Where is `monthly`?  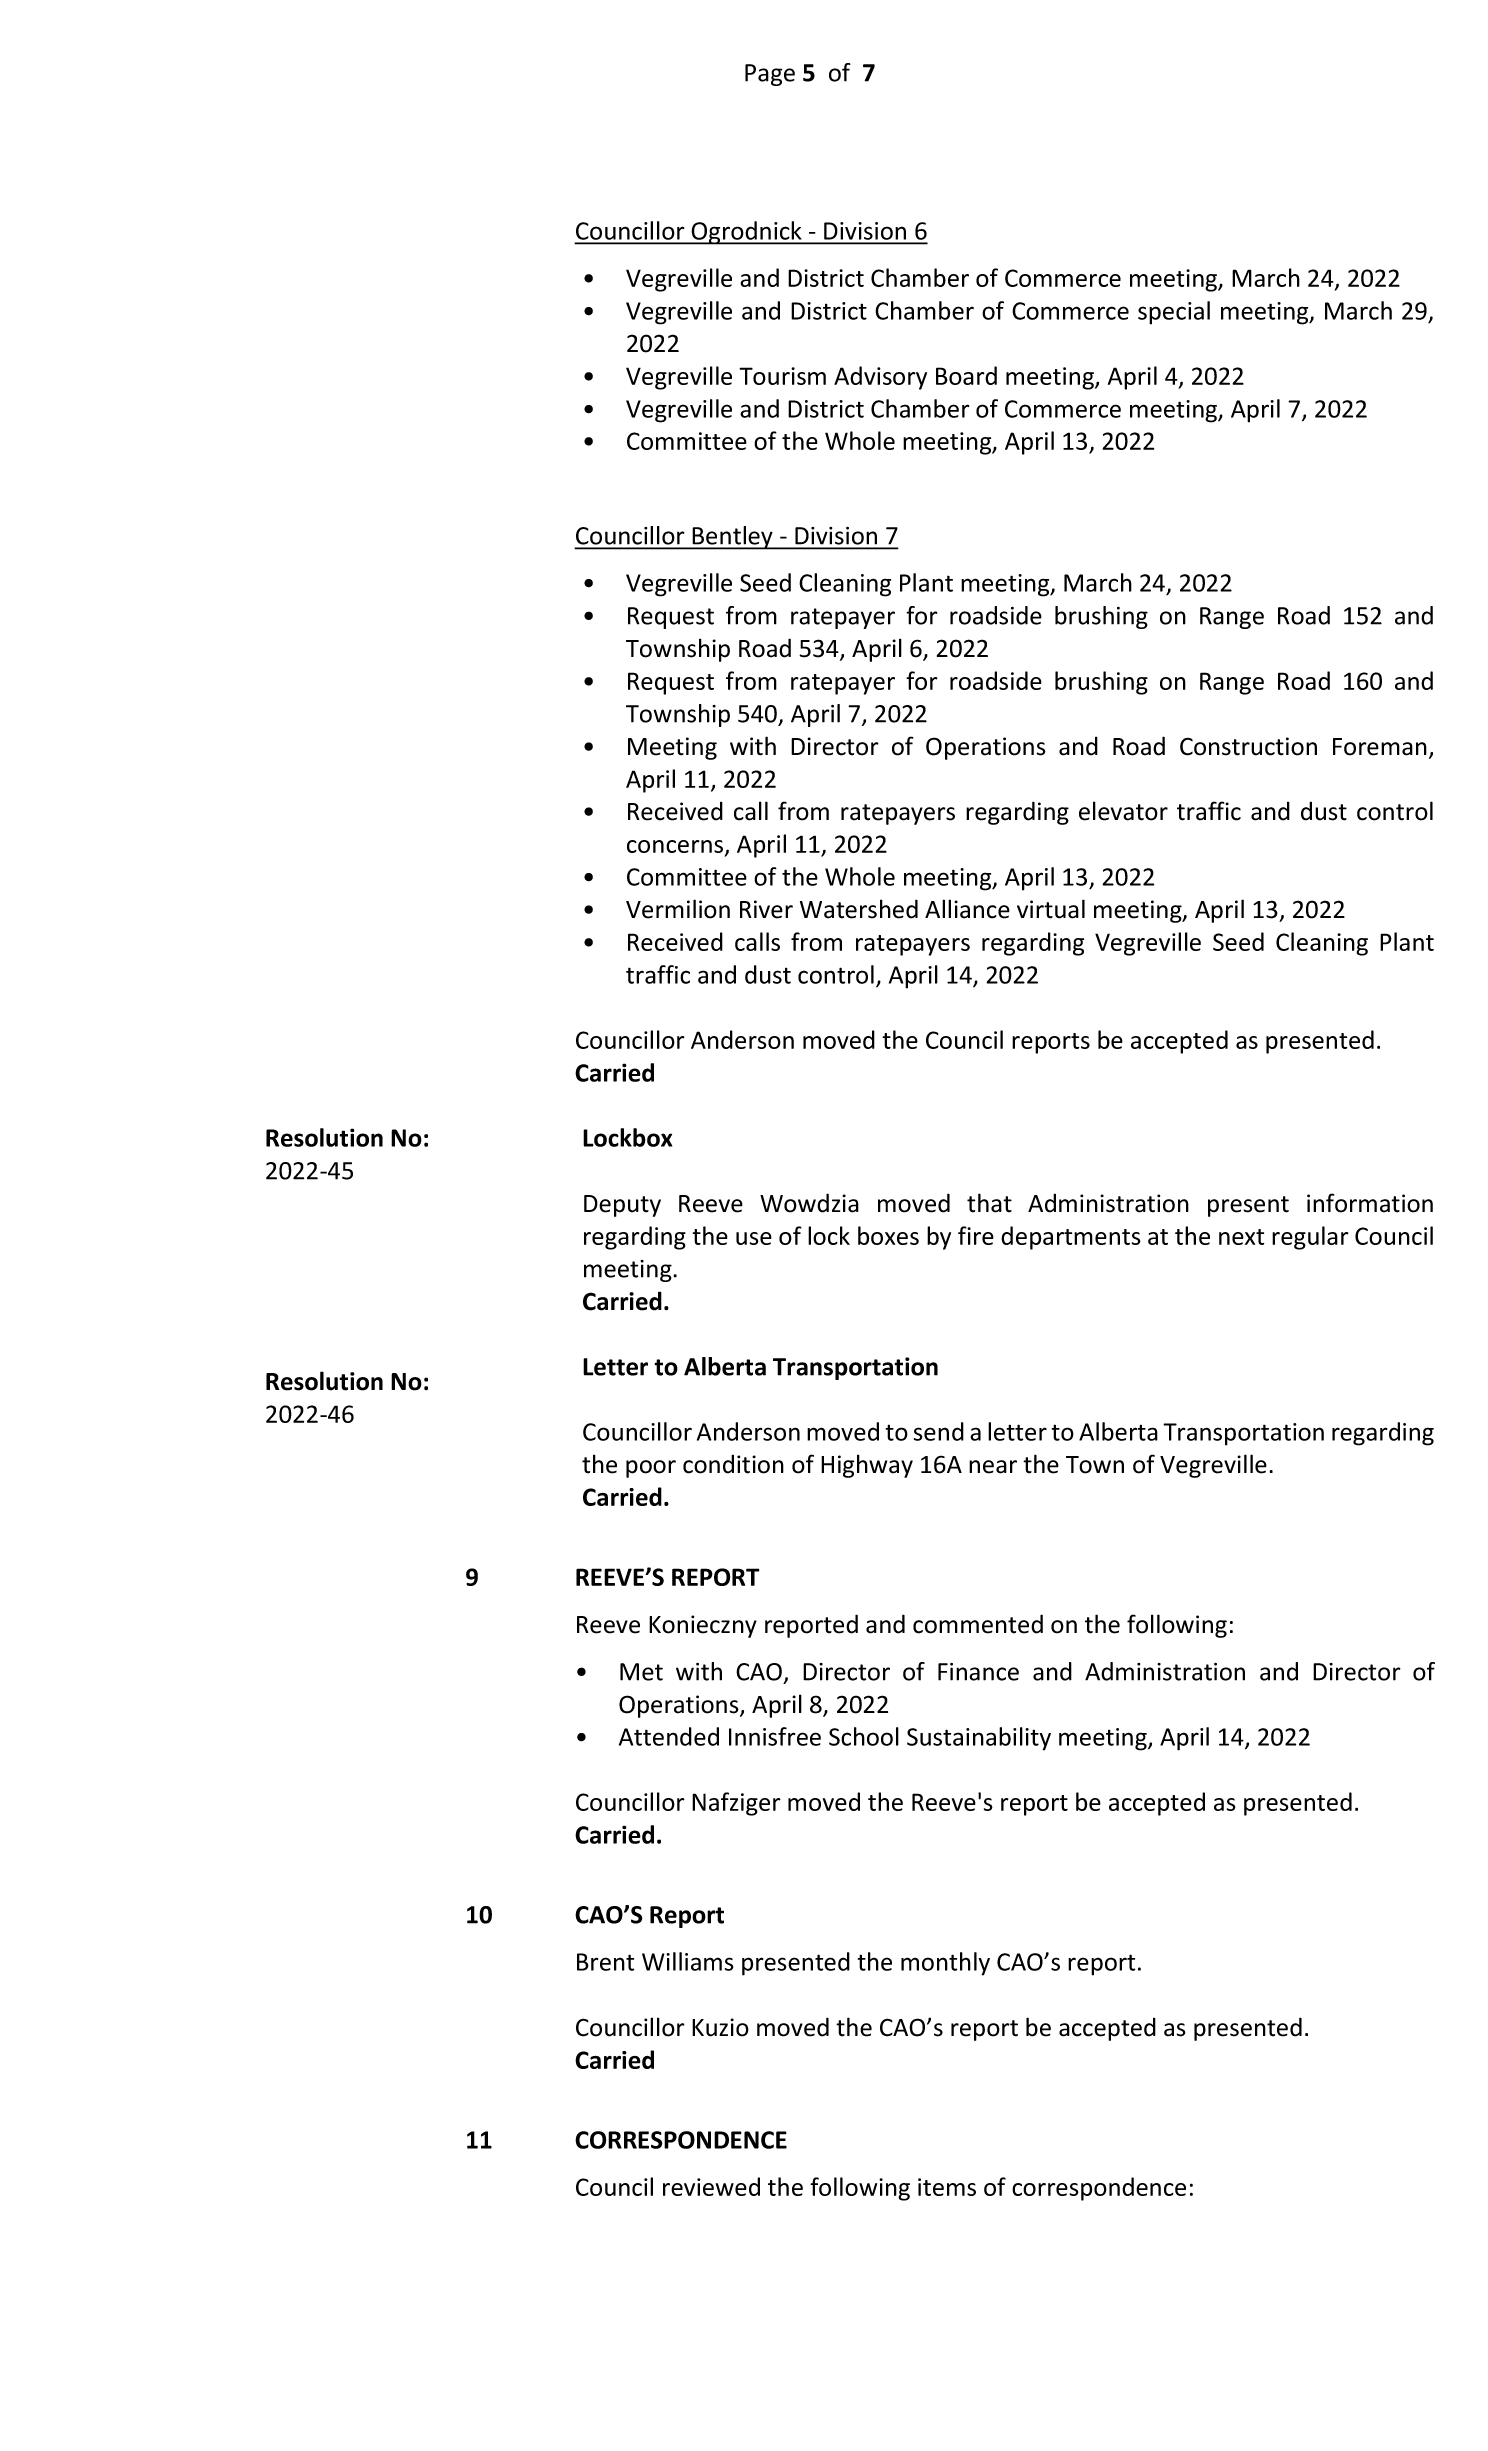
monthly is located at coordinates (945, 1964).
